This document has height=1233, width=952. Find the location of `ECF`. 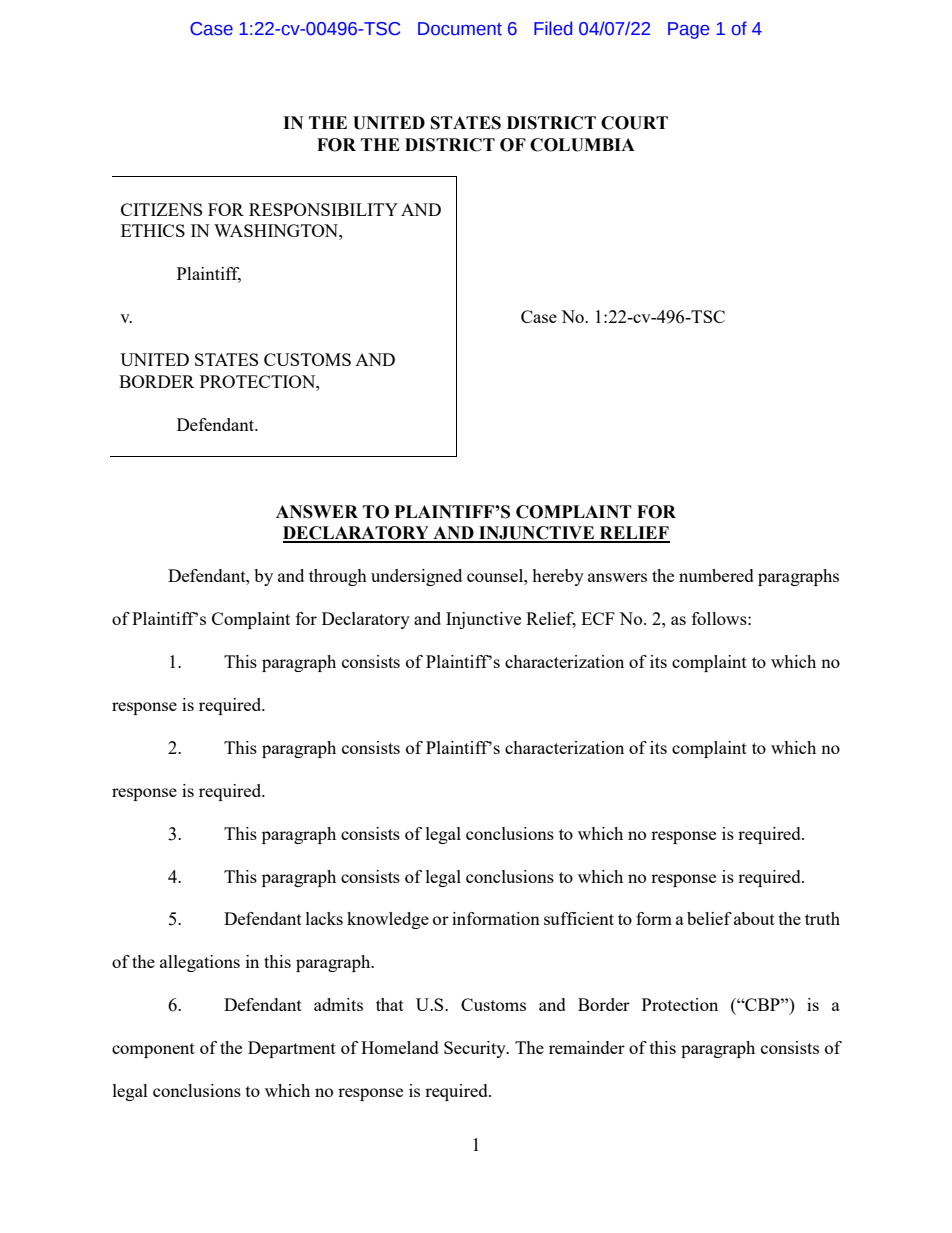

ECF is located at coordinates (598, 618).
